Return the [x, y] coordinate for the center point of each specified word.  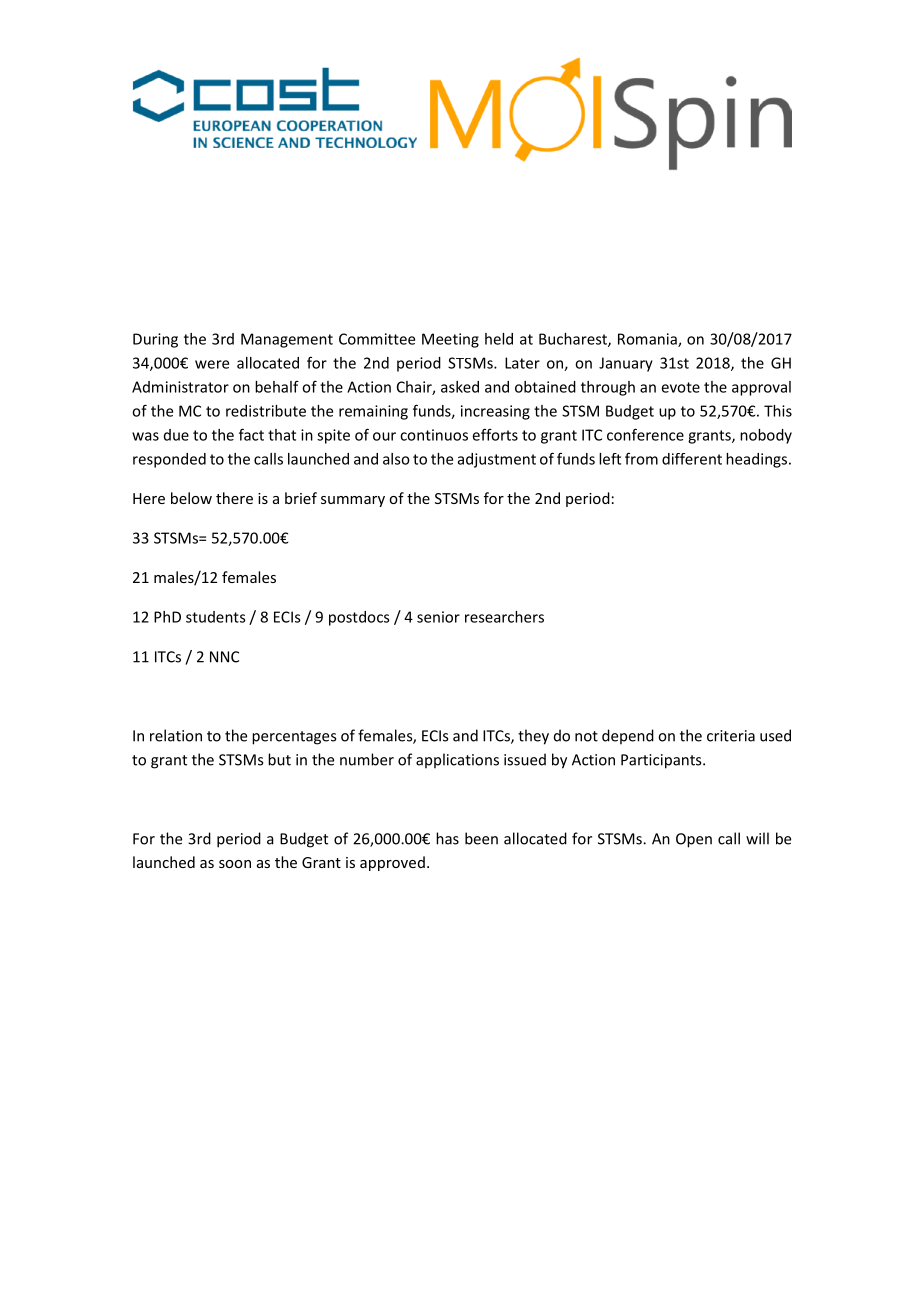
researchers [504, 617]
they [533, 737]
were [212, 364]
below [191, 498]
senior [438, 617]
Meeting [450, 340]
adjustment [497, 460]
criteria [731, 736]
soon [235, 864]
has [447, 838]
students [216, 617]
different [692, 459]
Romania [648, 340]
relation [176, 735]
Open [694, 840]
